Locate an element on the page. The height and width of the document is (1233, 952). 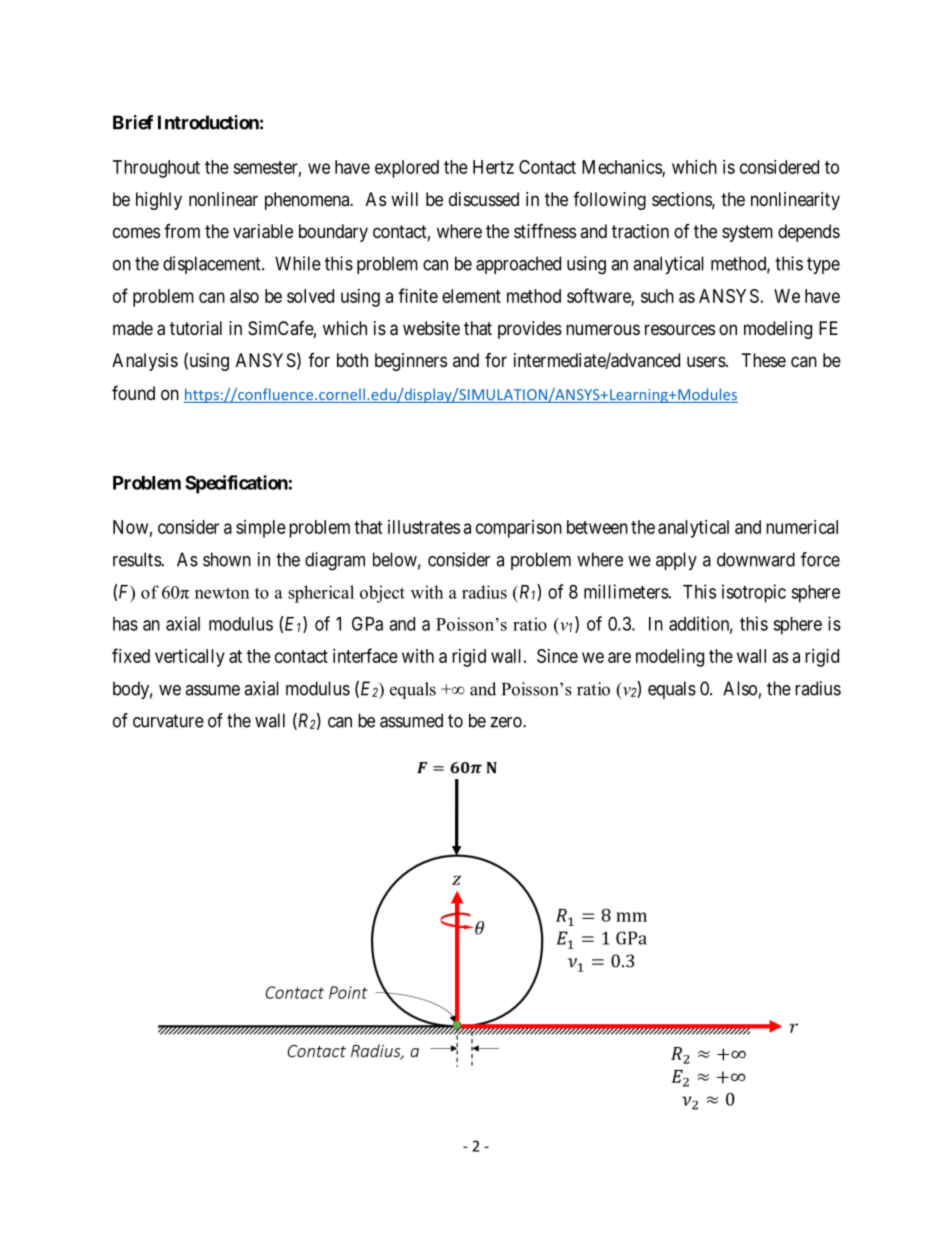
found is located at coordinates (133, 392).
